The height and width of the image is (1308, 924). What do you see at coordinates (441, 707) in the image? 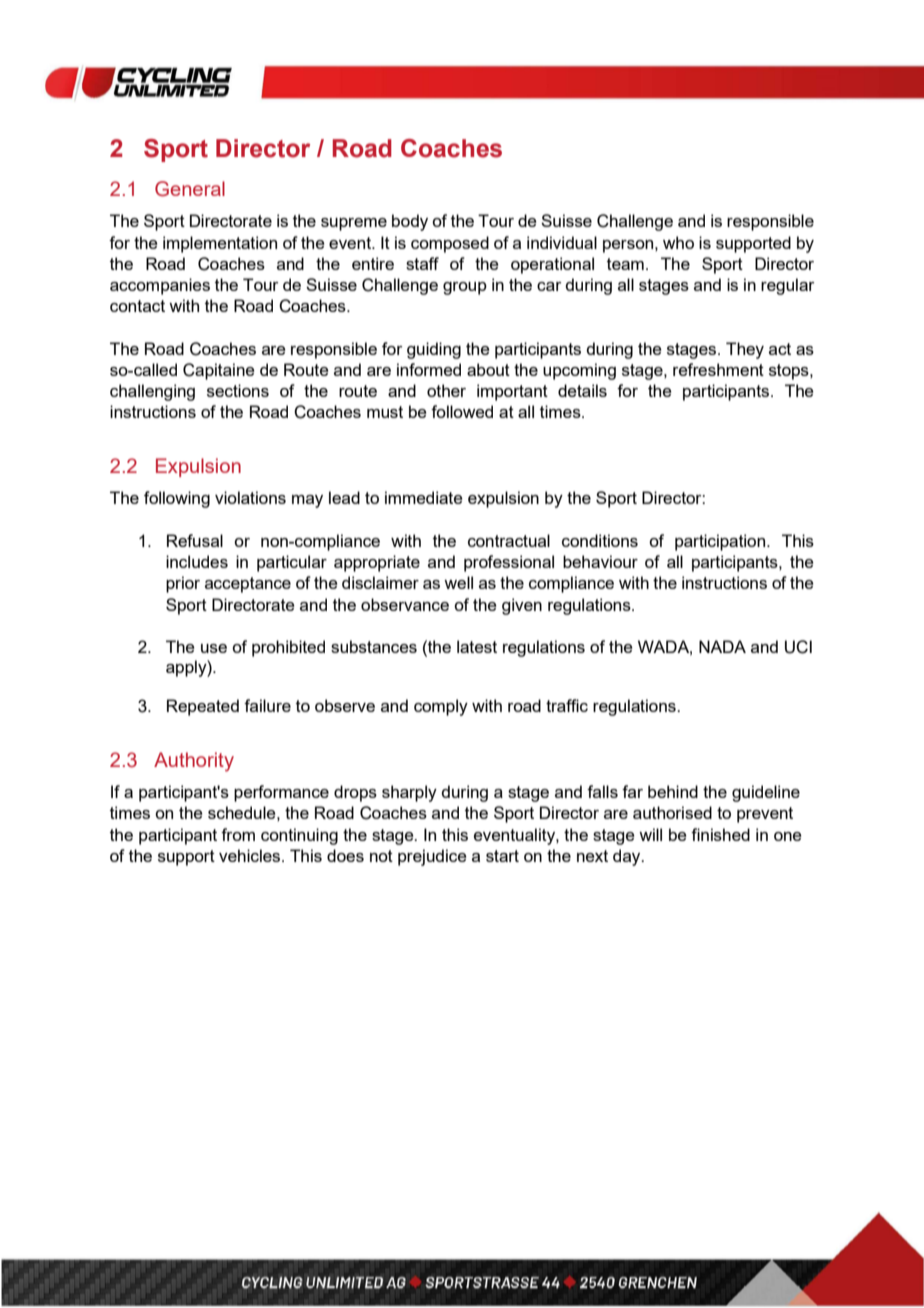
I see `comply` at bounding box center [441, 707].
